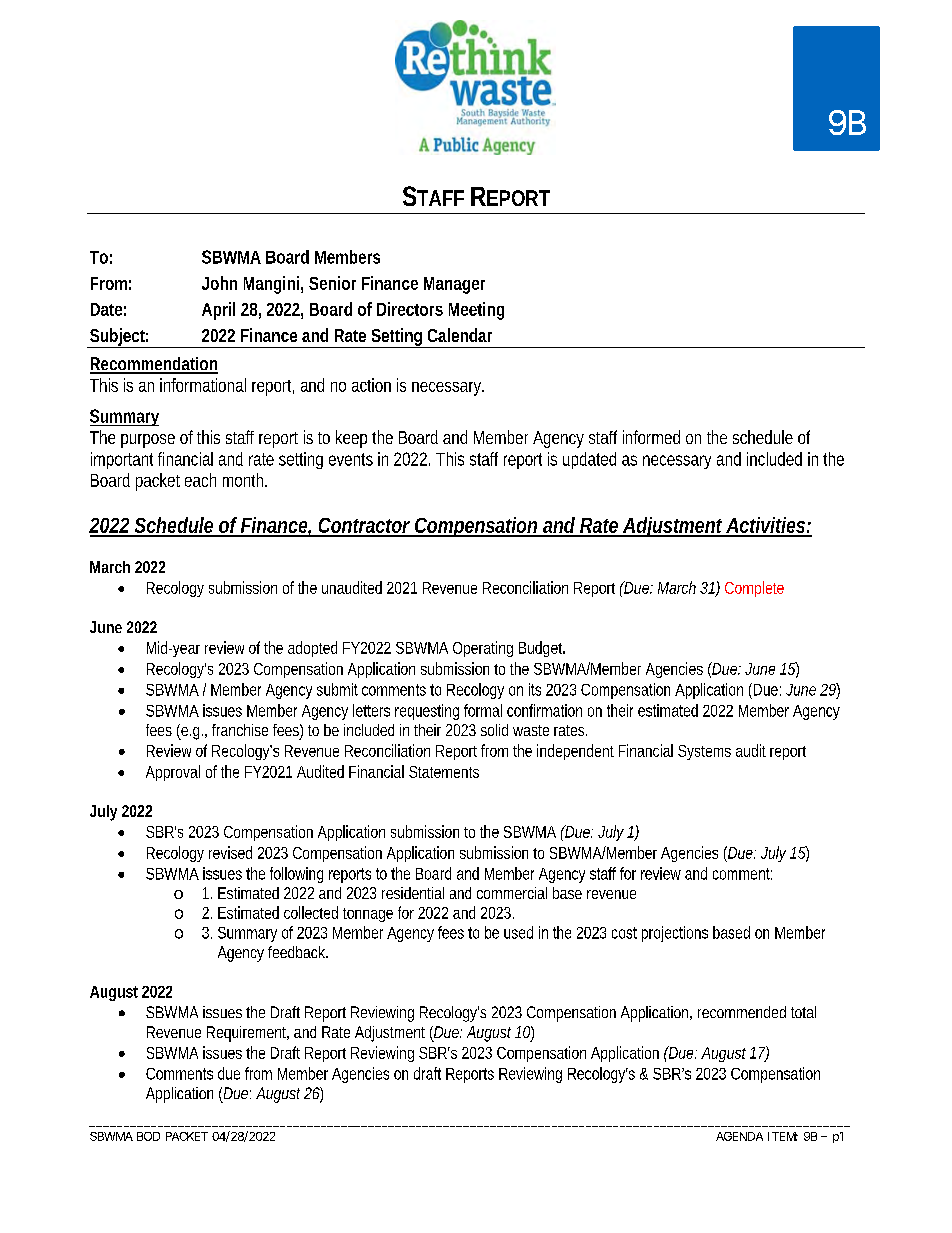 The width and height of the screenshot is (952, 1233). What do you see at coordinates (483, 710) in the screenshot?
I see `formal` at bounding box center [483, 710].
